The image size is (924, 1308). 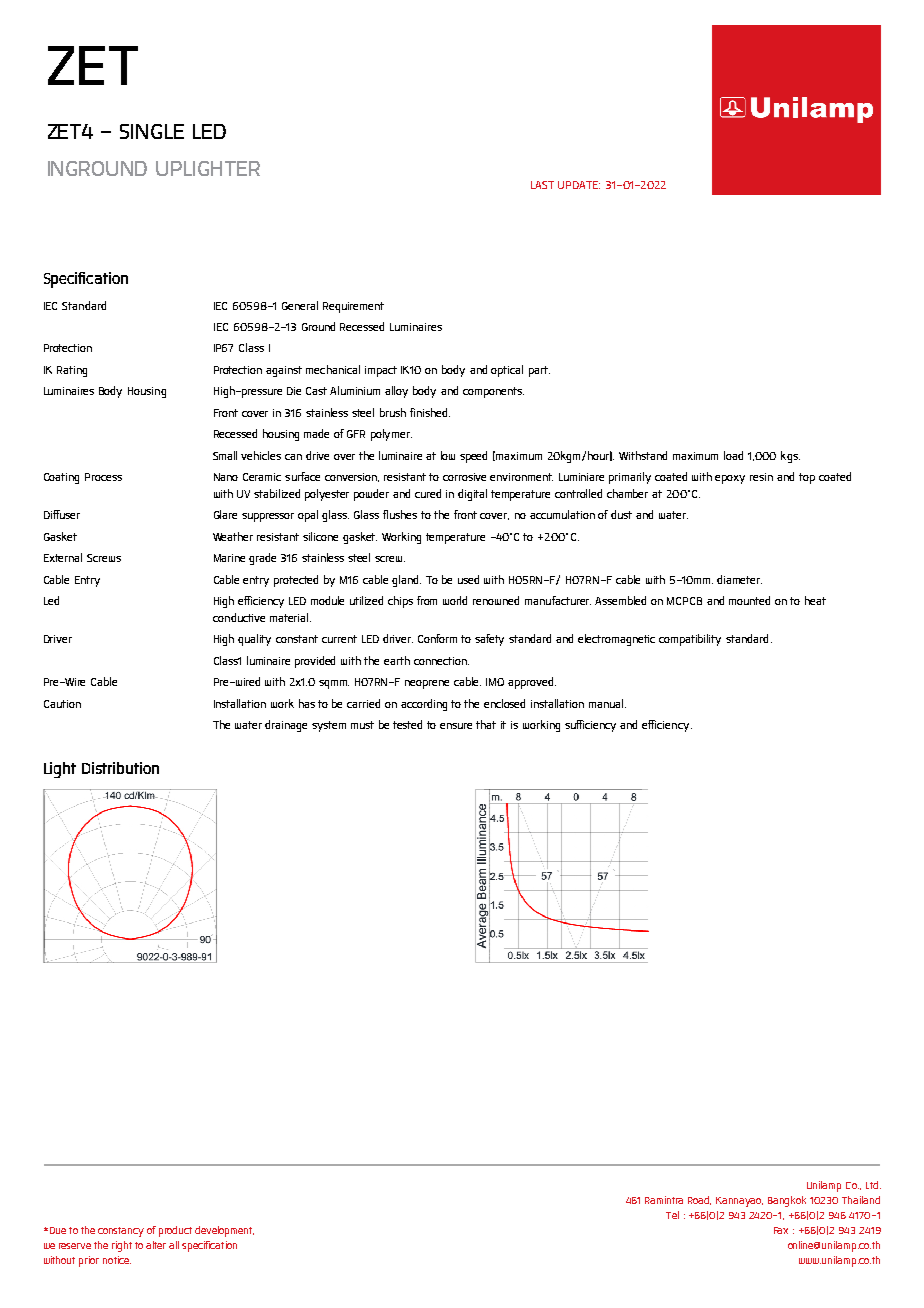 What do you see at coordinates (72, 371) in the screenshot?
I see `Rating` at bounding box center [72, 371].
